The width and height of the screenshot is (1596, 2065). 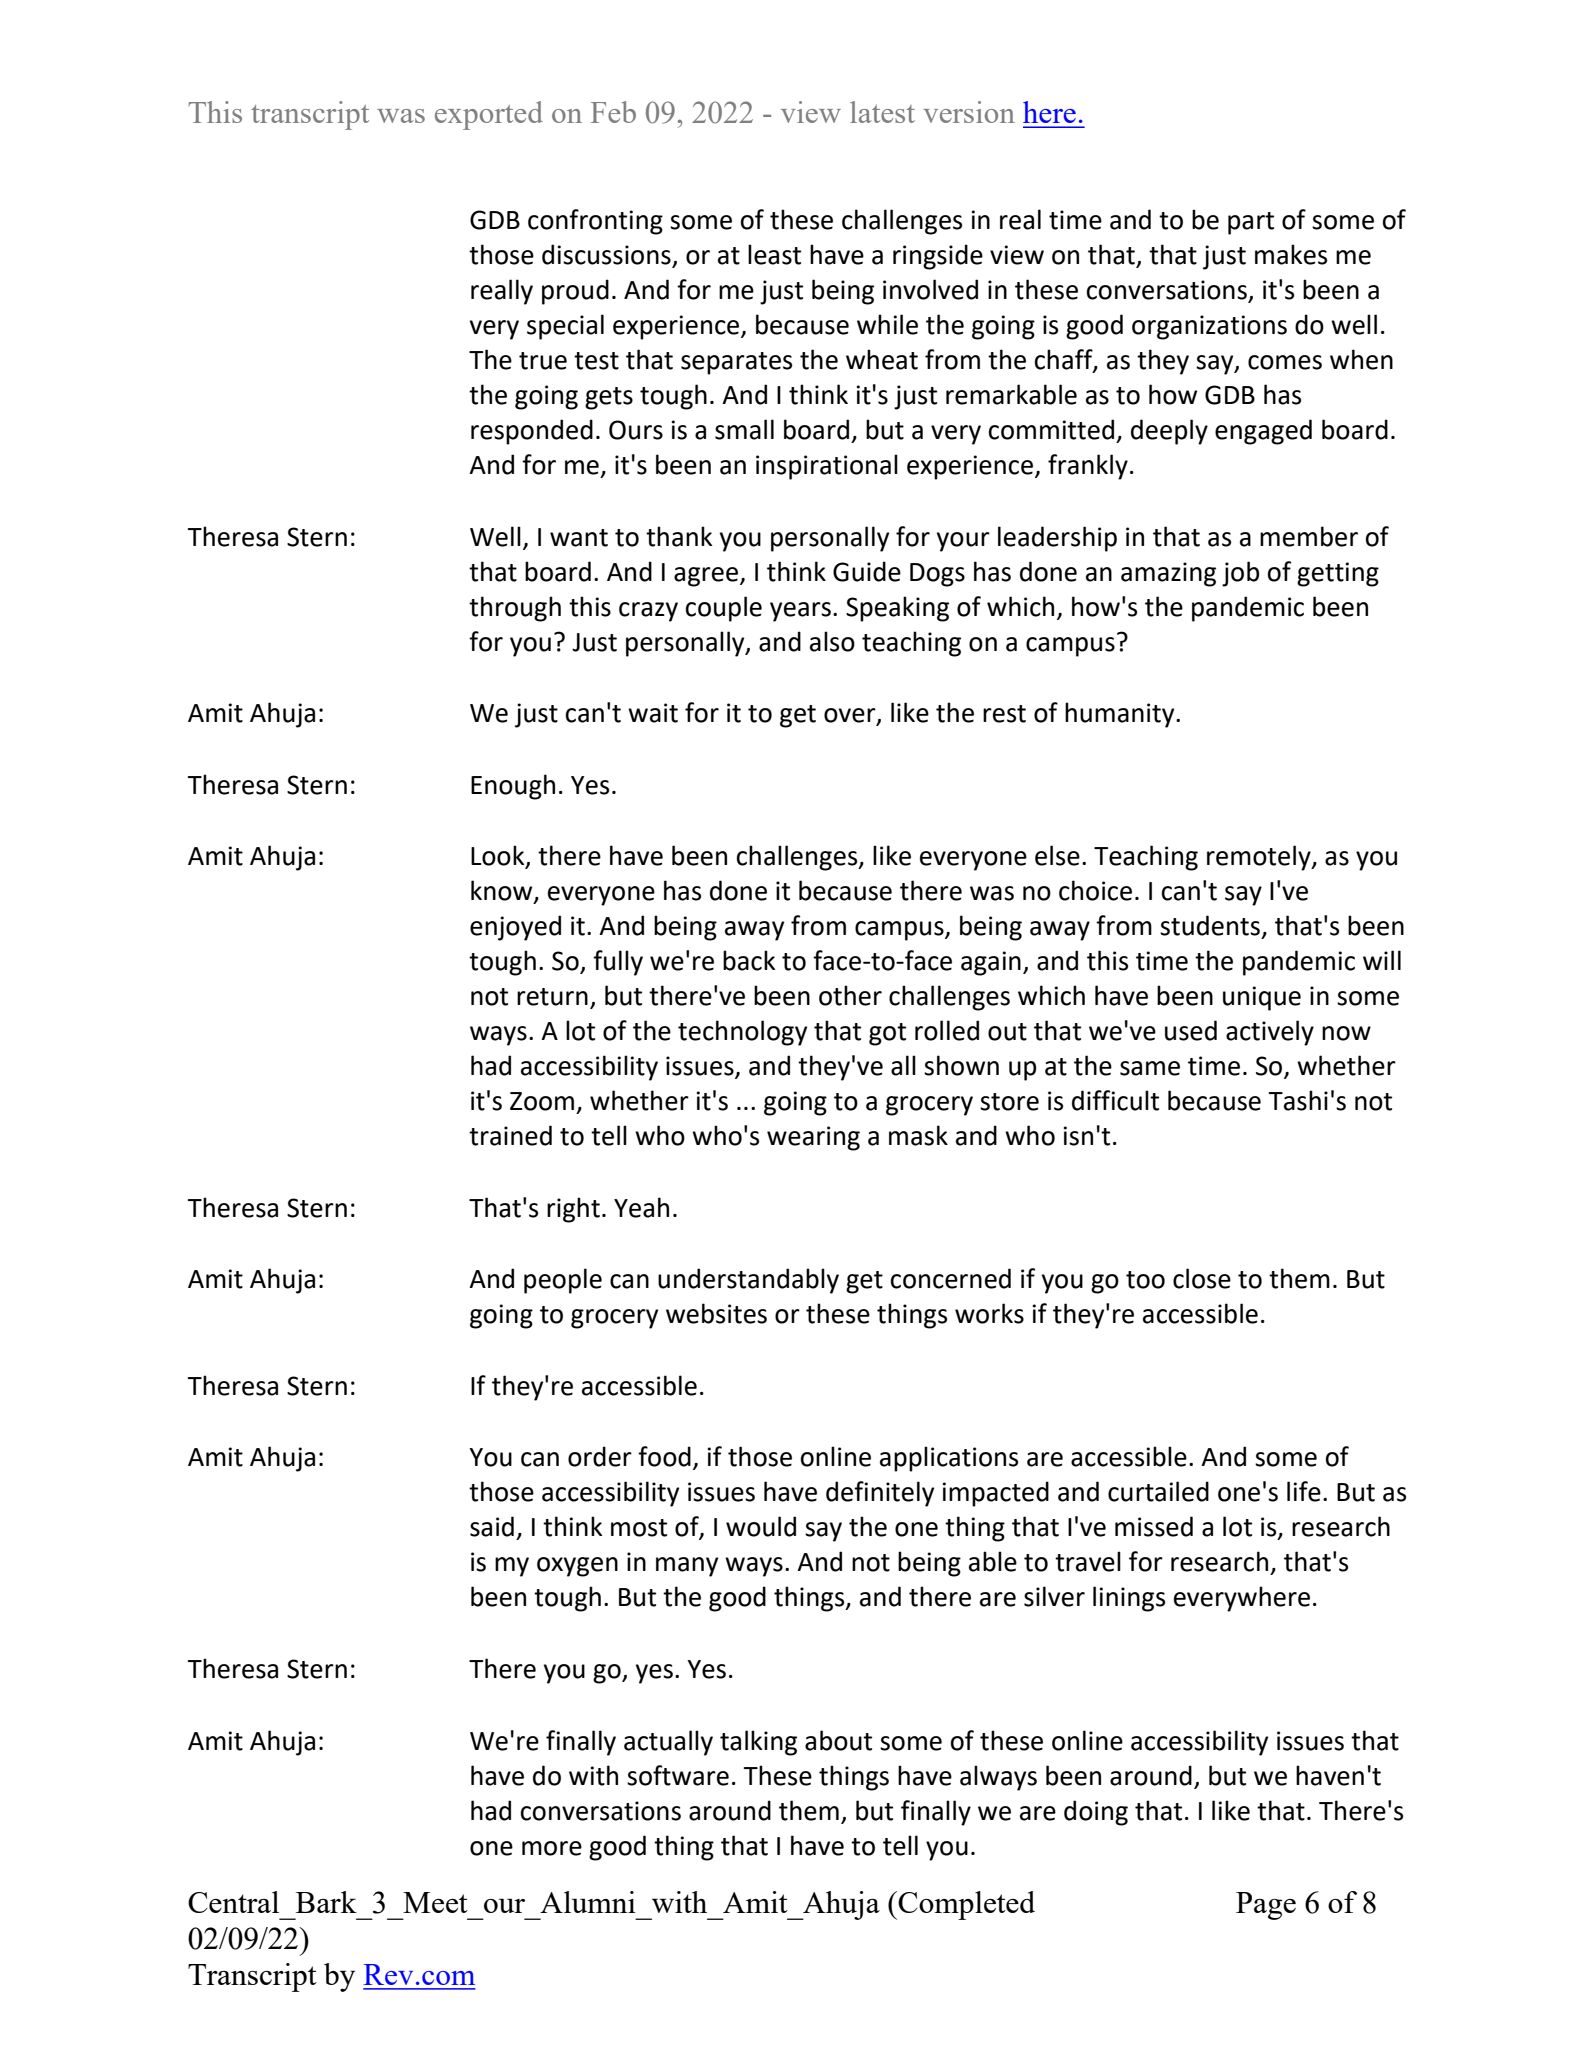 What do you see at coordinates (1260, 858) in the screenshot?
I see `remotely` at bounding box center [1260, 858].
